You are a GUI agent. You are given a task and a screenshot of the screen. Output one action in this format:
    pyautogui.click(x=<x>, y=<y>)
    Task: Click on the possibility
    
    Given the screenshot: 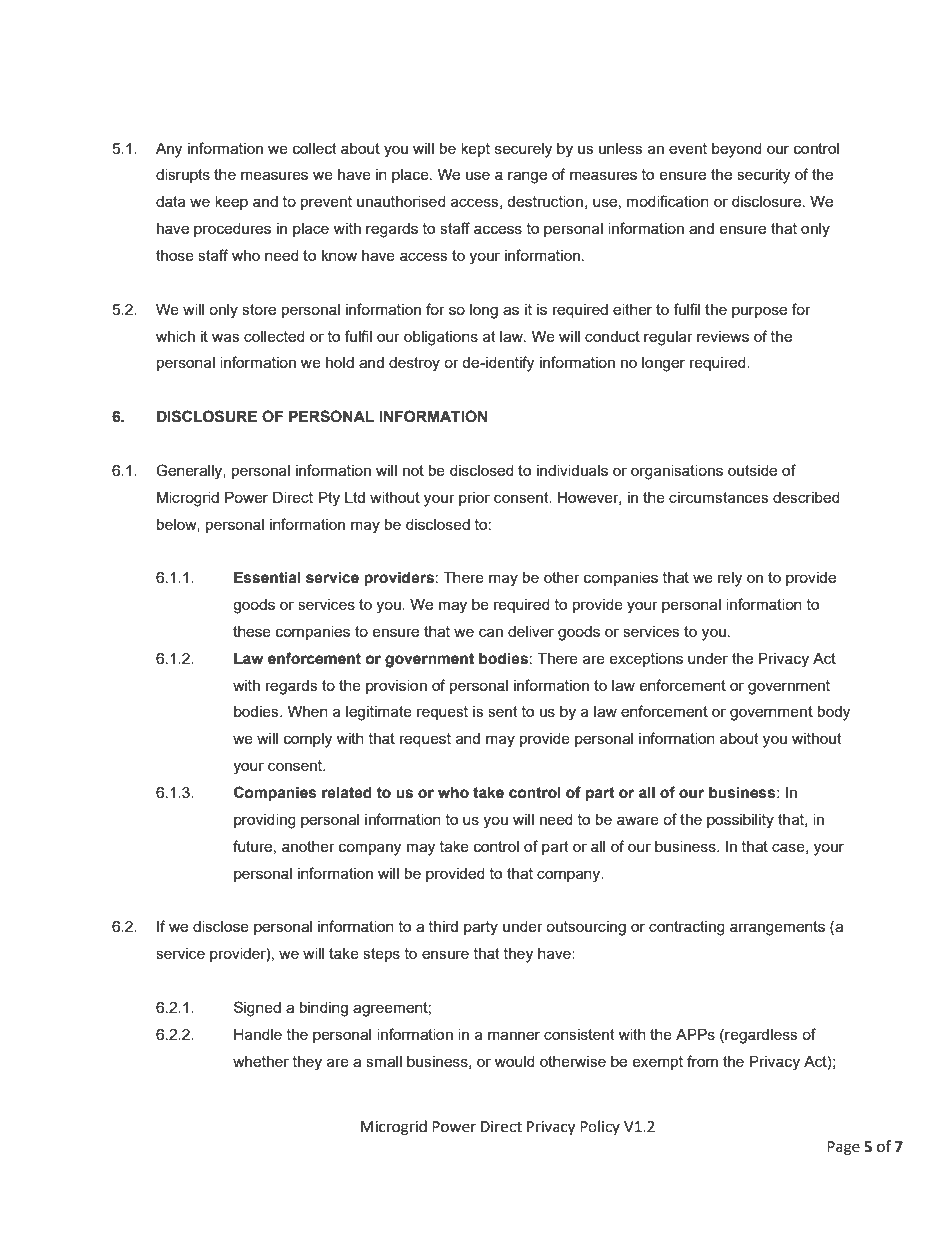 What is the action you would take?
    pyautogui.click(x=740, y=821)
